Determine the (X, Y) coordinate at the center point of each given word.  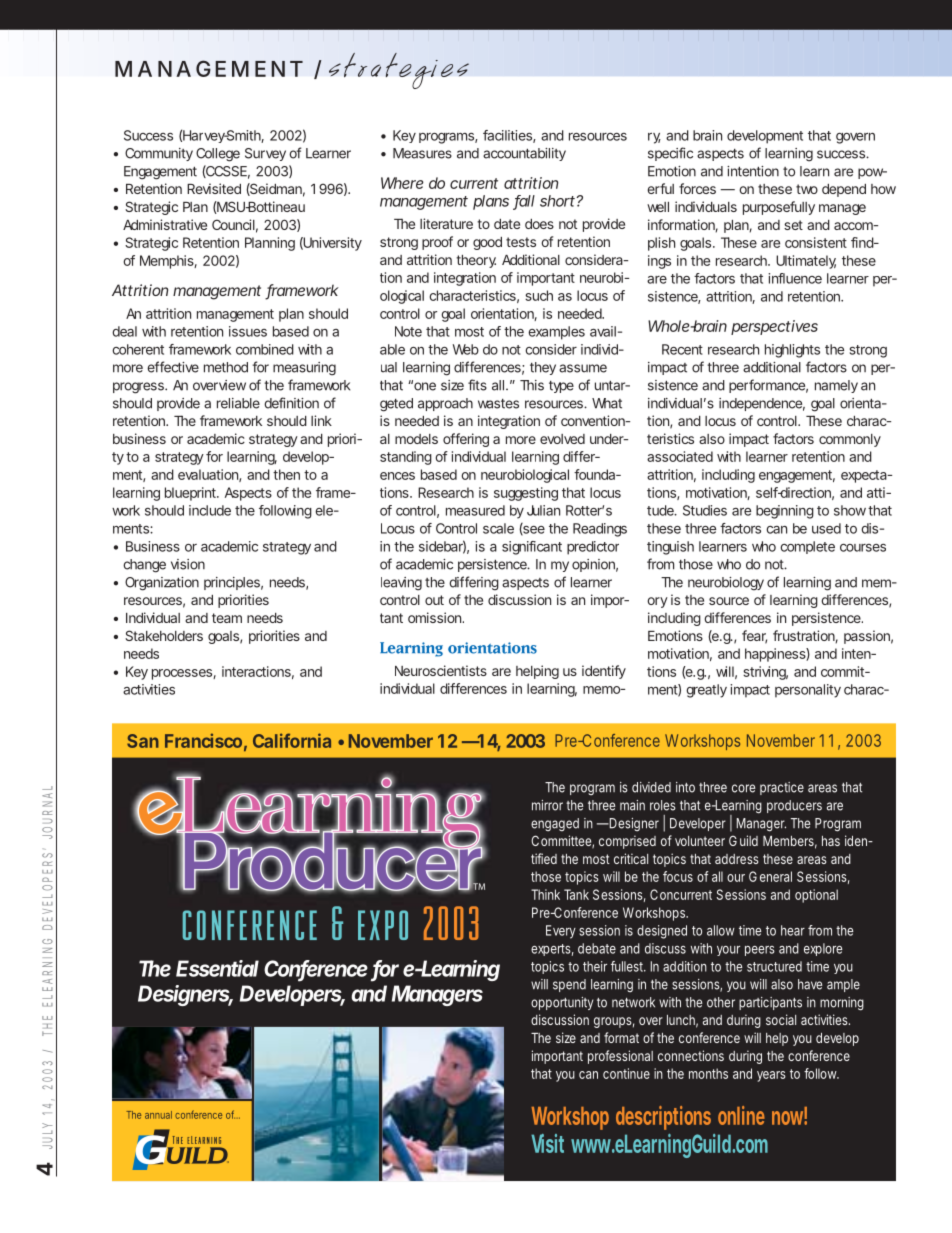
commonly (850, 440)
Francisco (203, 740)
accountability (524, 154)
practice (782, 788)
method (226, 367)
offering (466, 440)
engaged (555, 824)
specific (670, 154)
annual (158, 1115)
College (218, 155)
